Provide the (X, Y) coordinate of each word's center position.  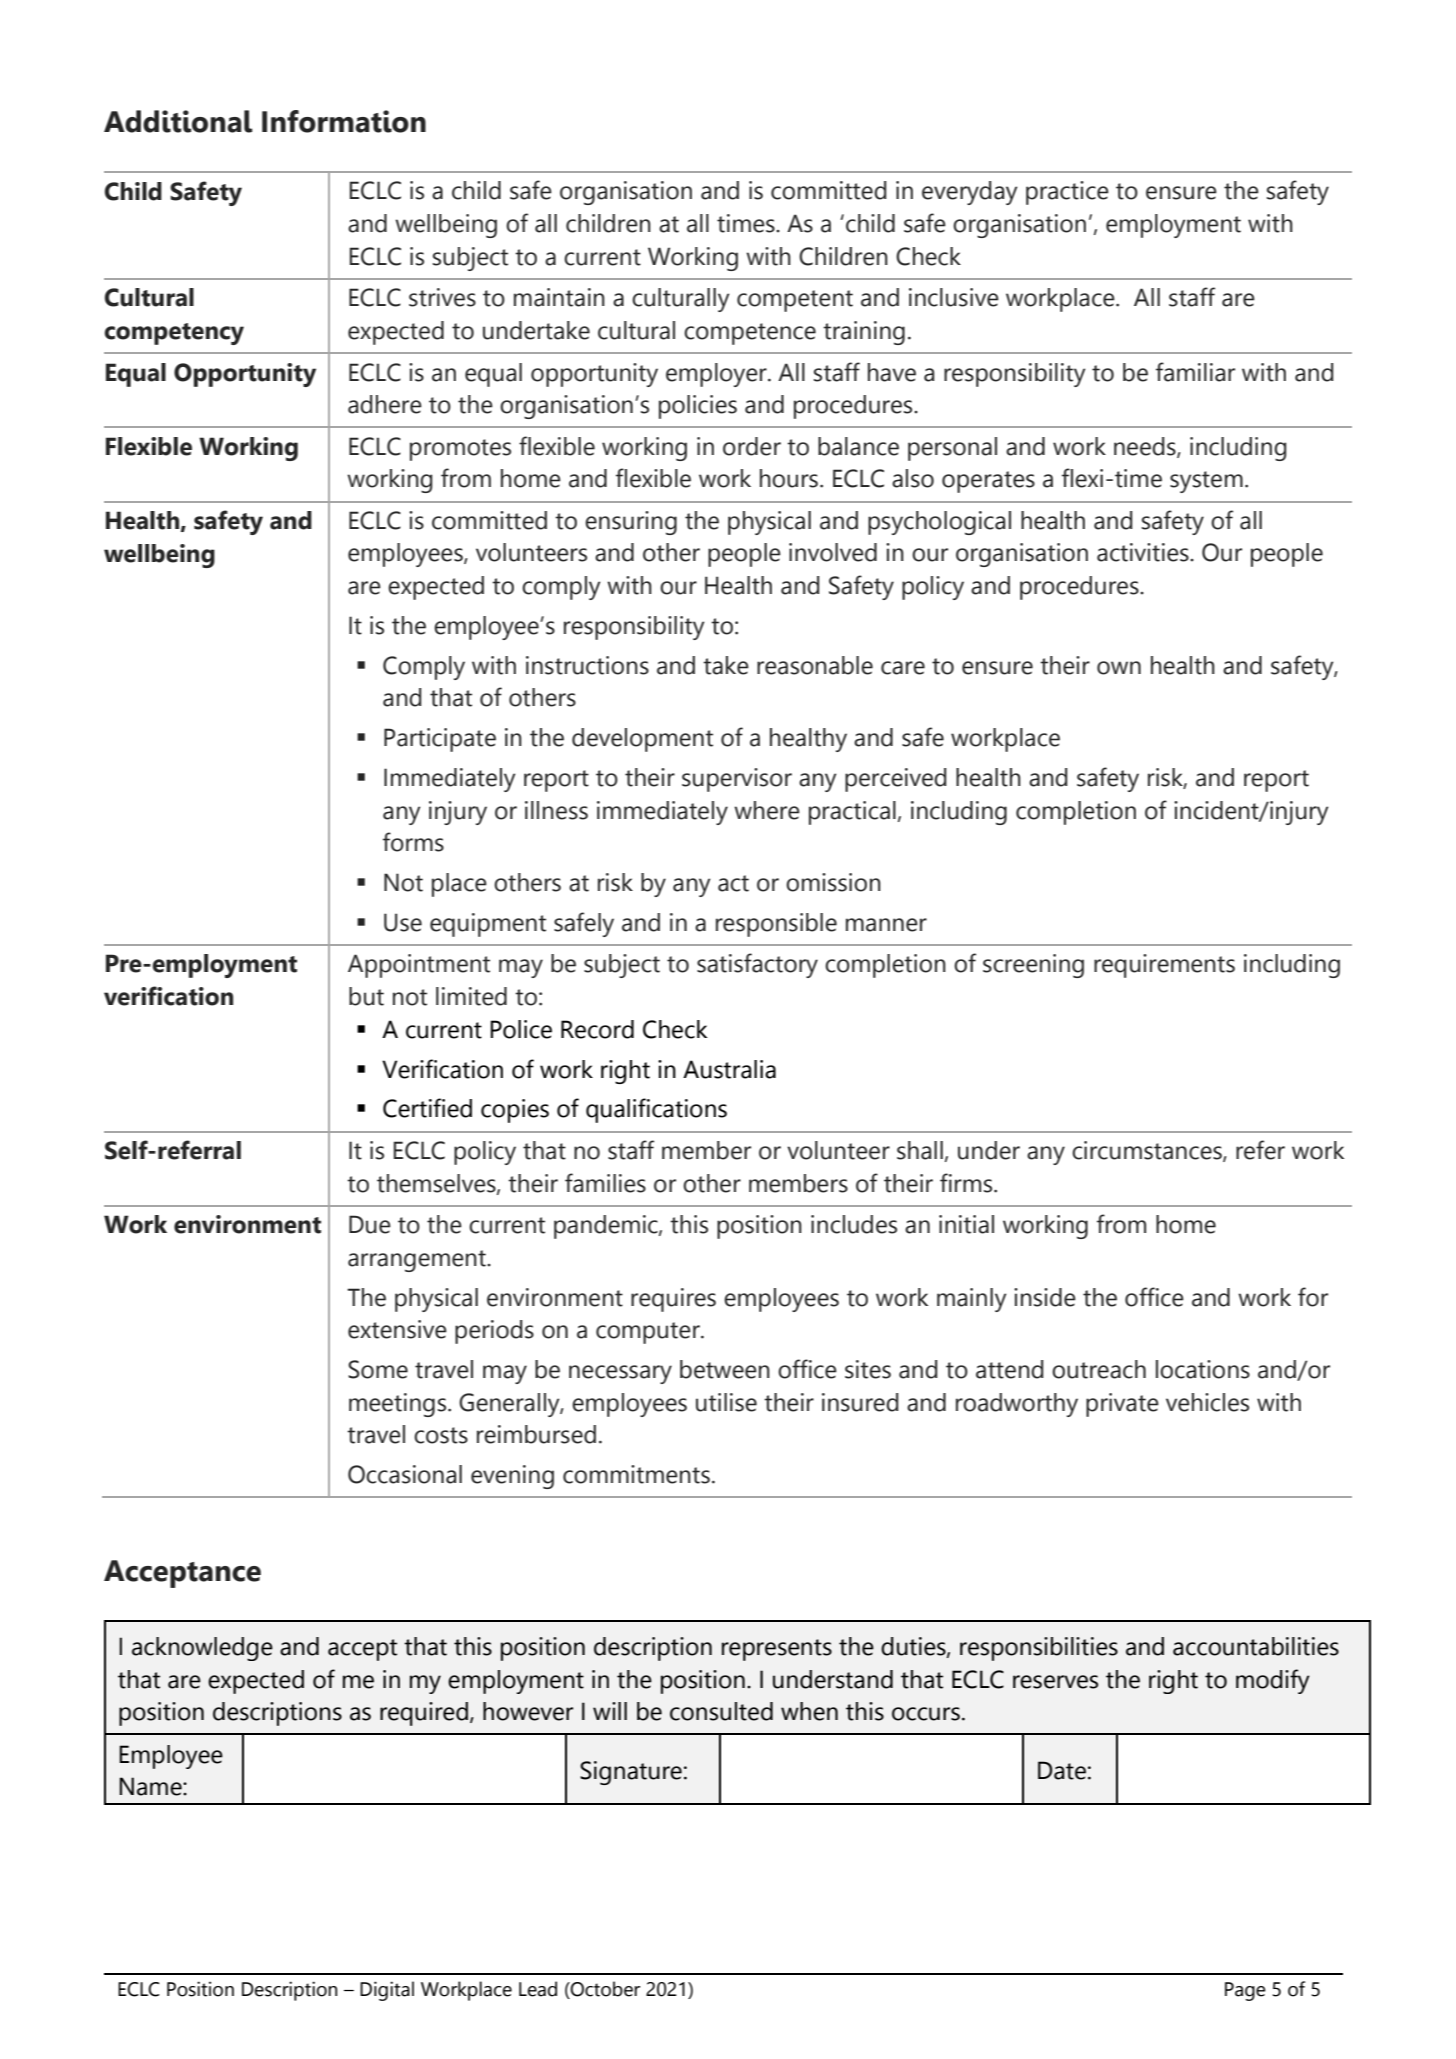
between (725, 1369)
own (1119, 668)
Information (344, 121)
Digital (387, 1991)
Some (378, 1369)
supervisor (737, 780)
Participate (440, 740)
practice (1067, 193)
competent (795, 301)
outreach (1099, 1369)
